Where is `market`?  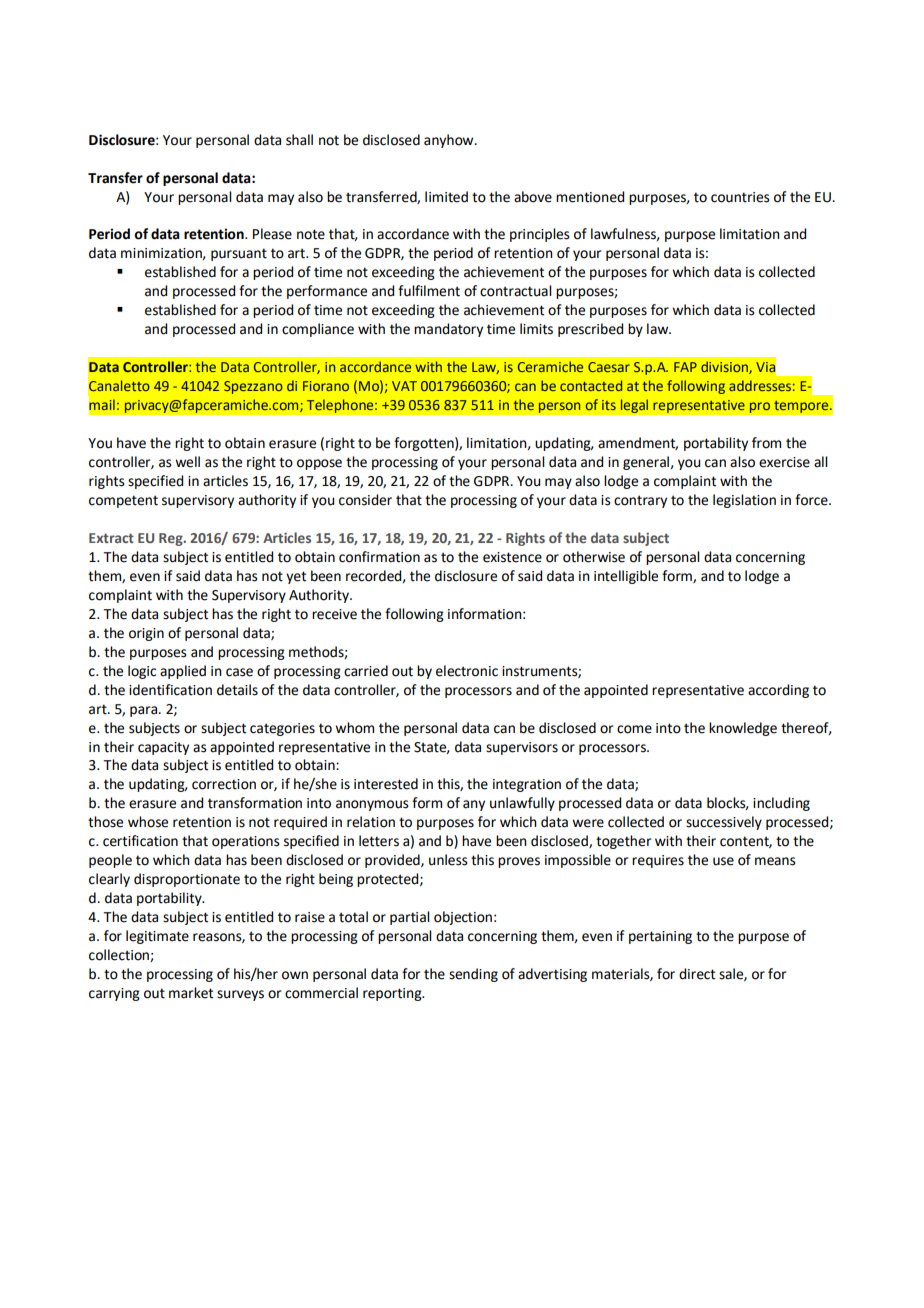
market is located at coordinates (191, 993).
